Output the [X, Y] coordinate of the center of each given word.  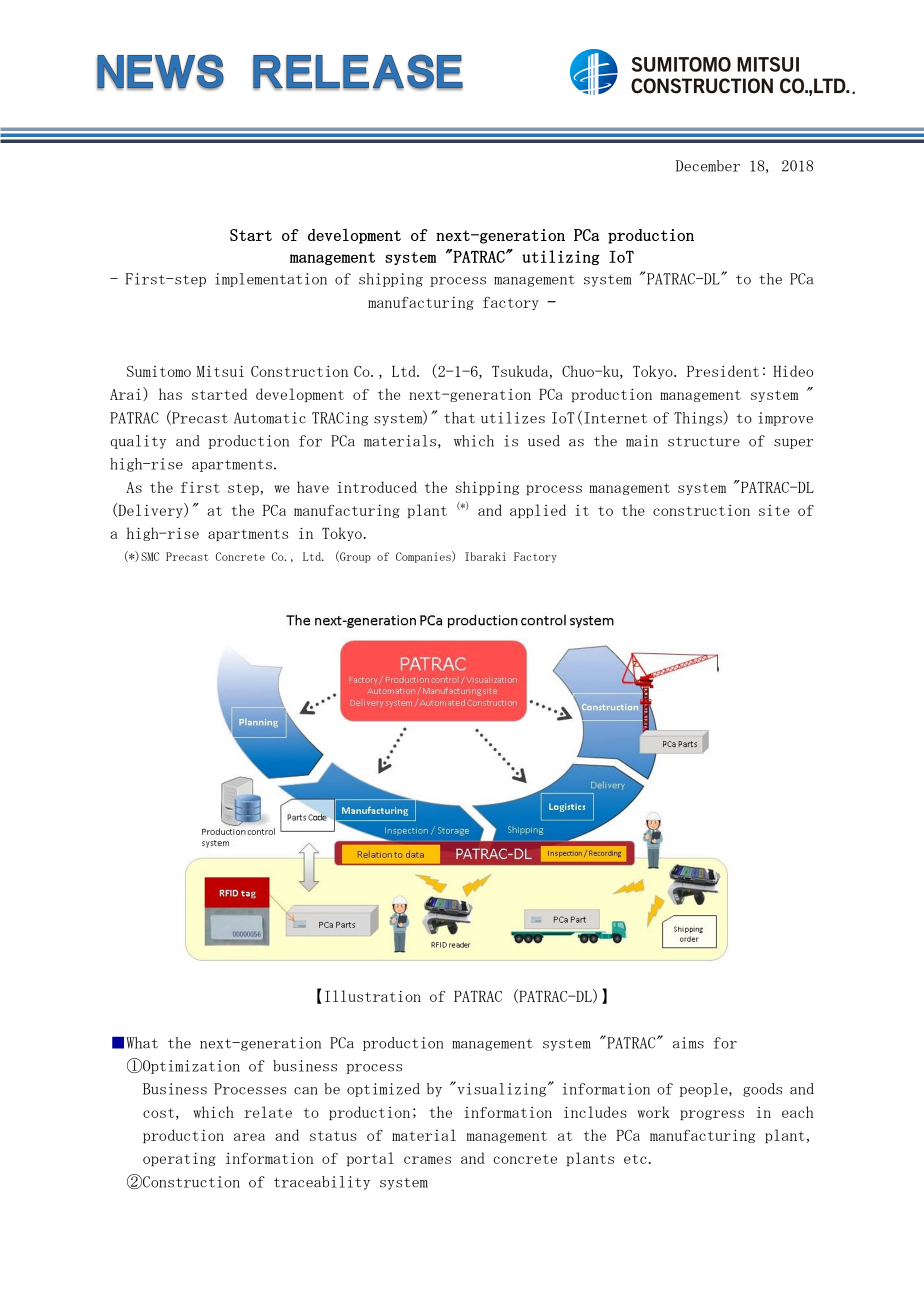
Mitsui [220, 371]
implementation [271, 280]
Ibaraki [485, 556]
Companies [424, 557]
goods [762, 1090]
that [459, 418]
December [708, 166]
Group [354, 557]
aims [688, 1043]
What [142, 1043]
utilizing [561, 257]
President [723, 371]
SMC [150, 556]
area [249, 1137]
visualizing [502, 1089]
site [774, 510]
